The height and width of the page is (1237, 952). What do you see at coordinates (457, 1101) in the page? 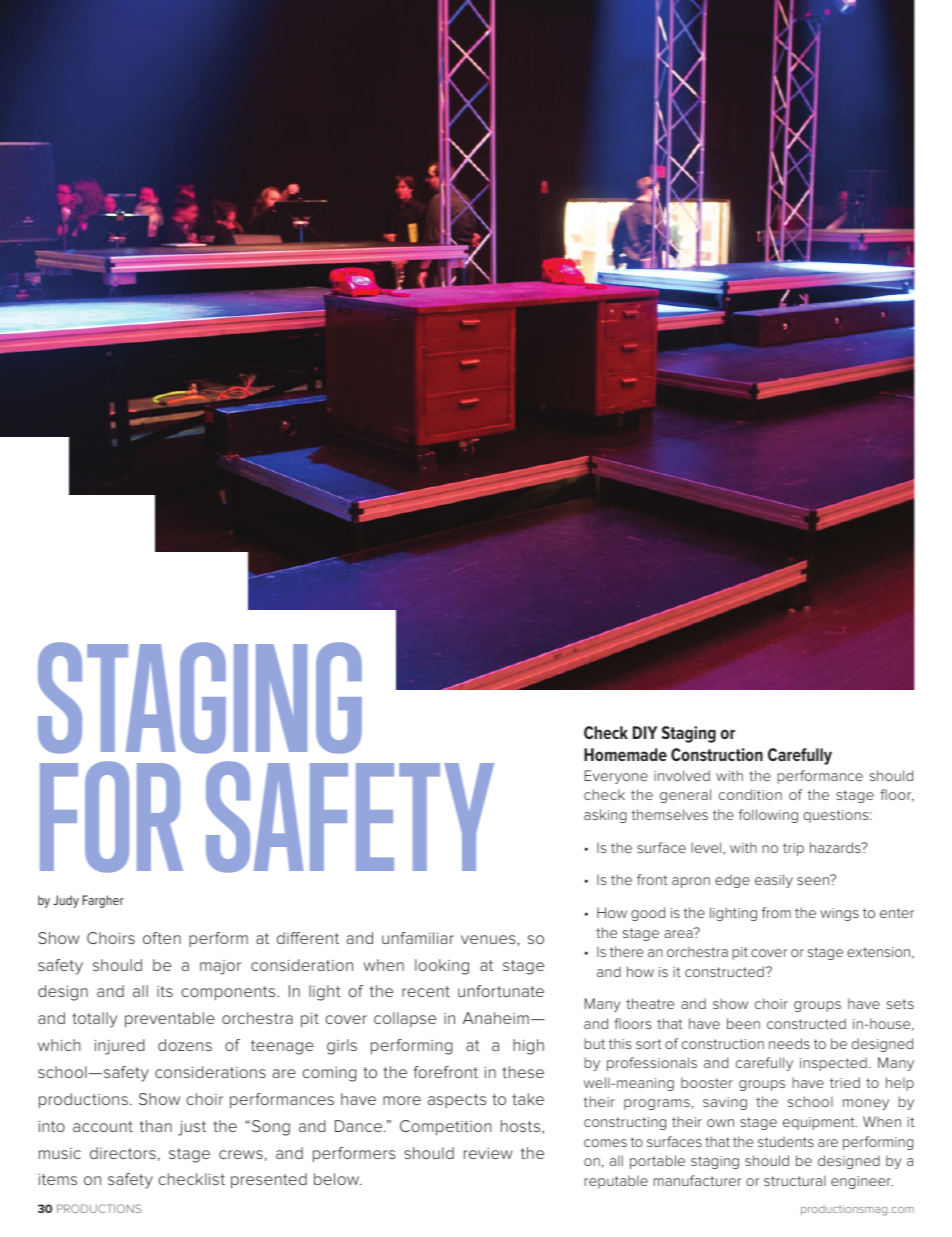
I see `aspects` at bounding box center [457, 1101].
